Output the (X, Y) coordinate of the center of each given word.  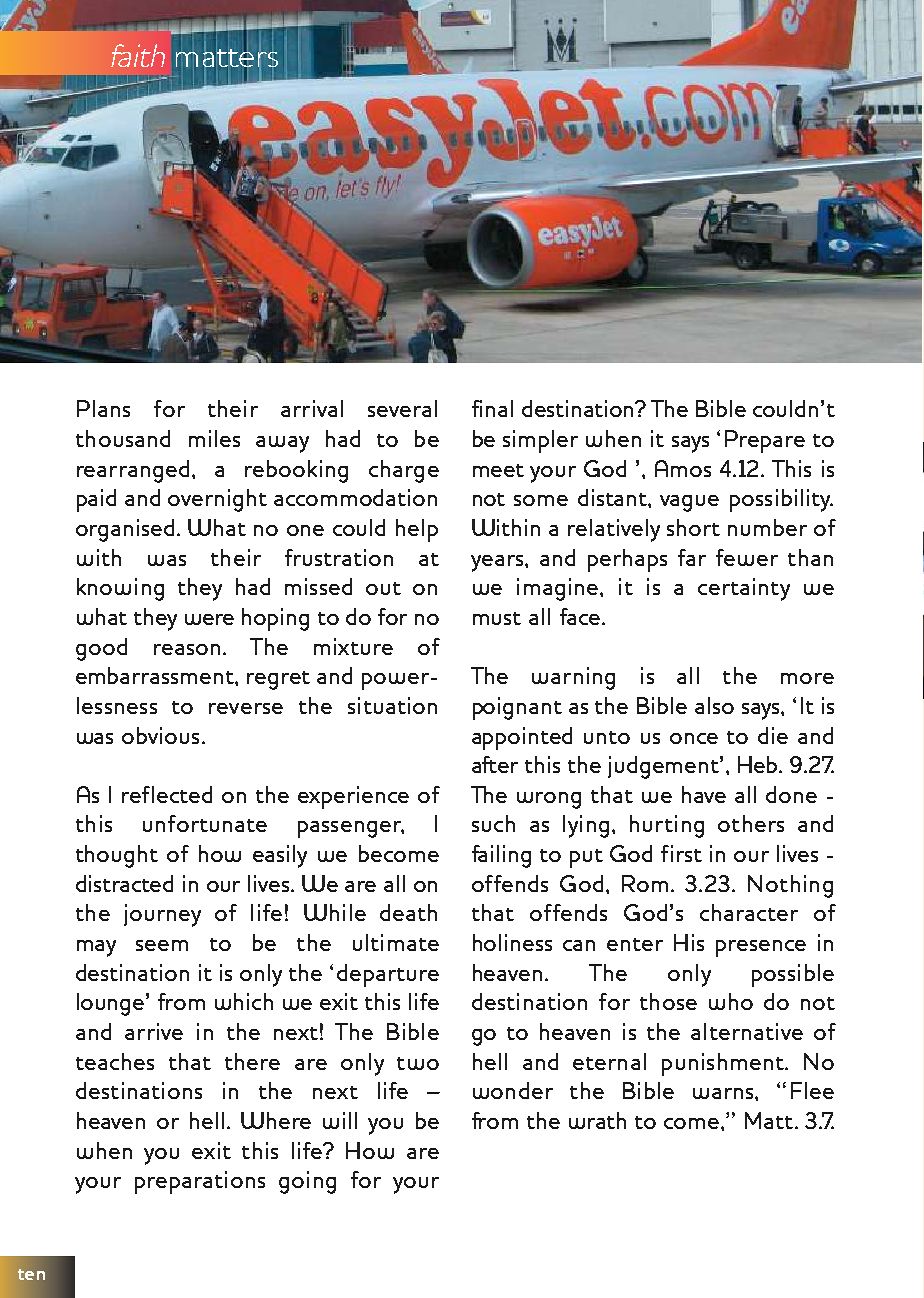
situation (392, 705)
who (731, 1001)
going (307, 1182)
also (714, 705)
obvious (160, 735)
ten (31, 1274)
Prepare (765, 441)
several (402, 408)
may (96, 948)
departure (388, 975)
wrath (597, 1120)
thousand (123, 438)
